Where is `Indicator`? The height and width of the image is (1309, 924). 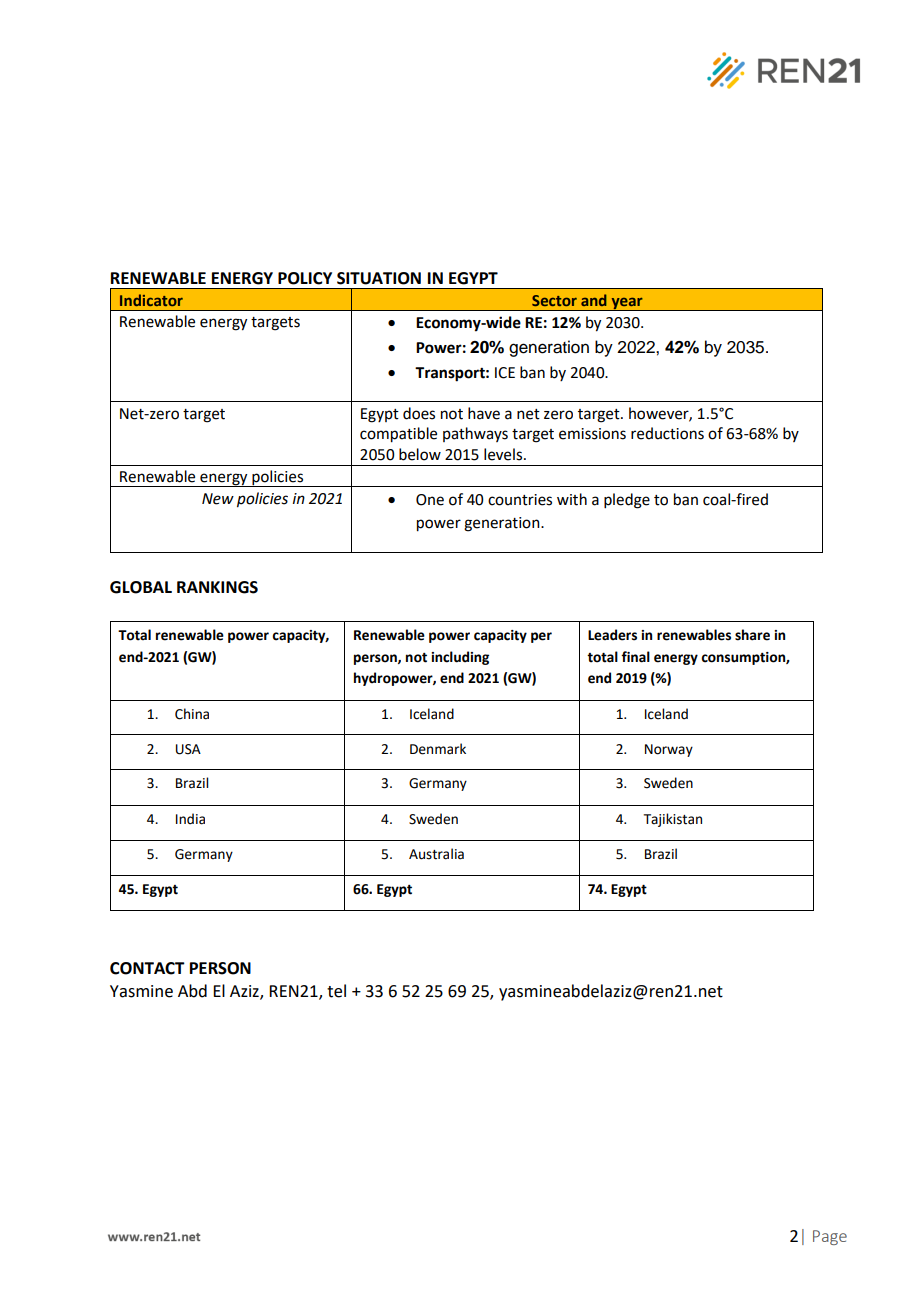 Indicator is located at coordinates (151, 300).
